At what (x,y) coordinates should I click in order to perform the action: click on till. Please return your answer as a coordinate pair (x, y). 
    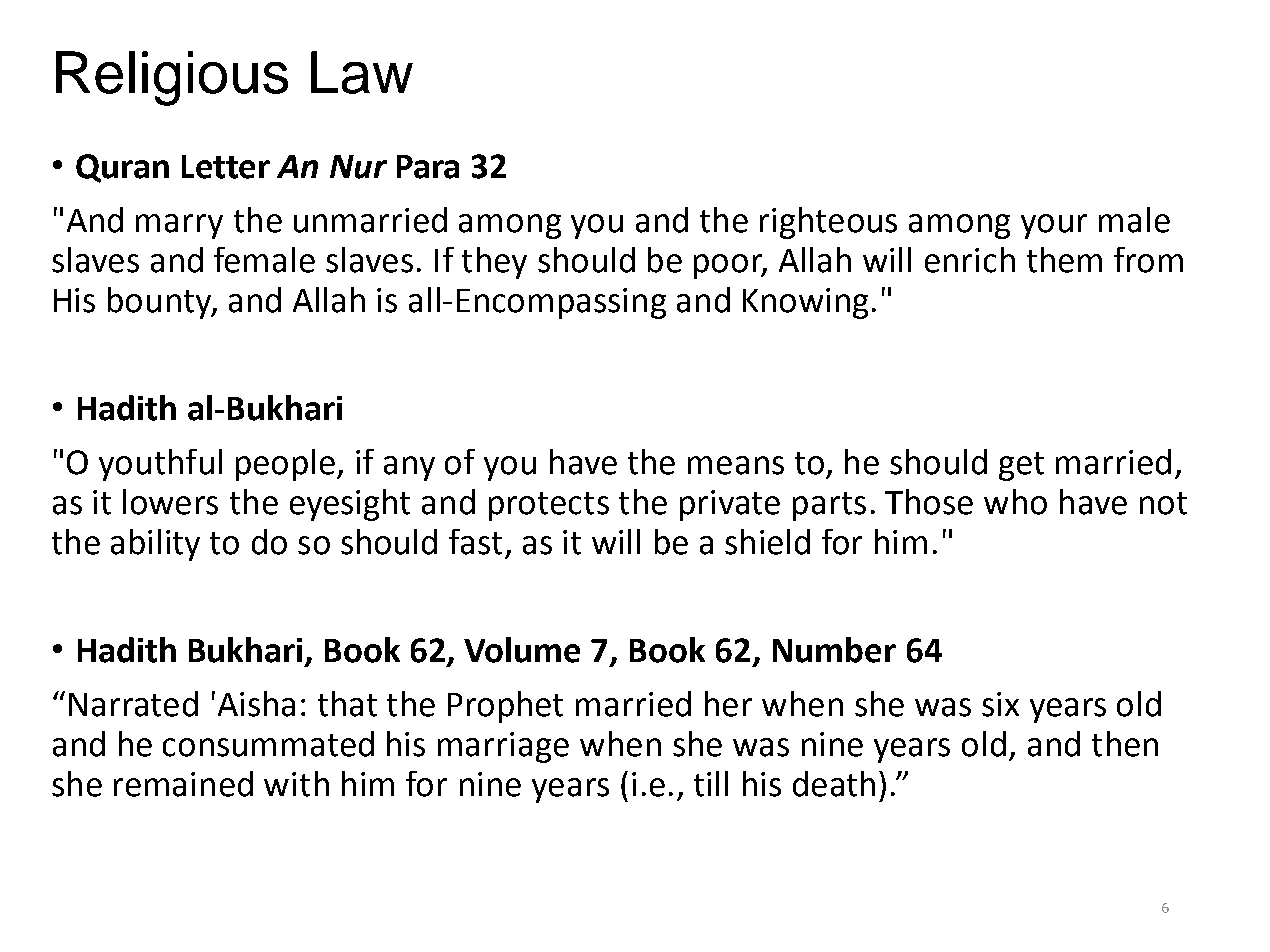
    Looking at the image, I should click on (711, 784).
